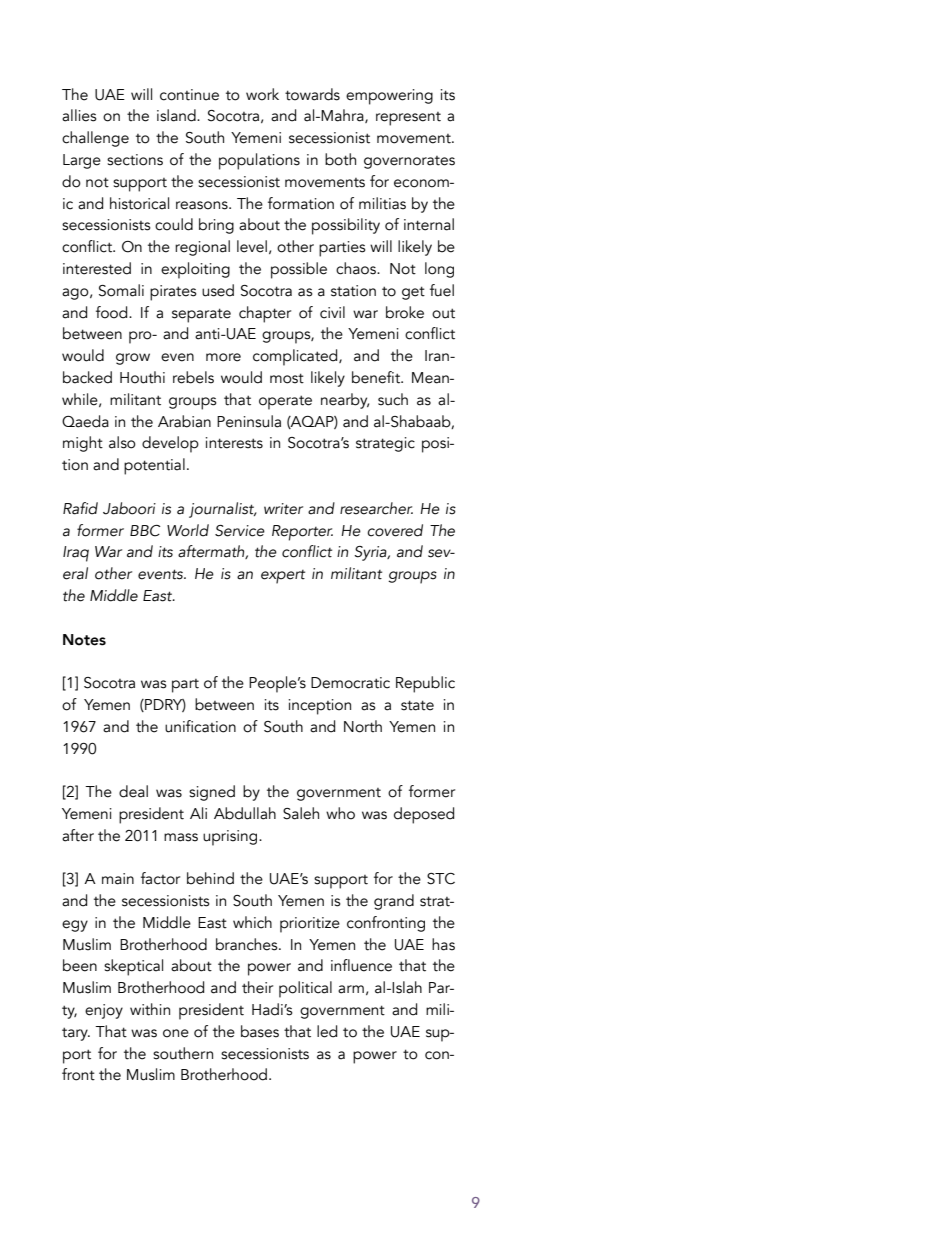  Describe the element at coordinates (417, 705) in the screenshot. I see `state` at that location.
